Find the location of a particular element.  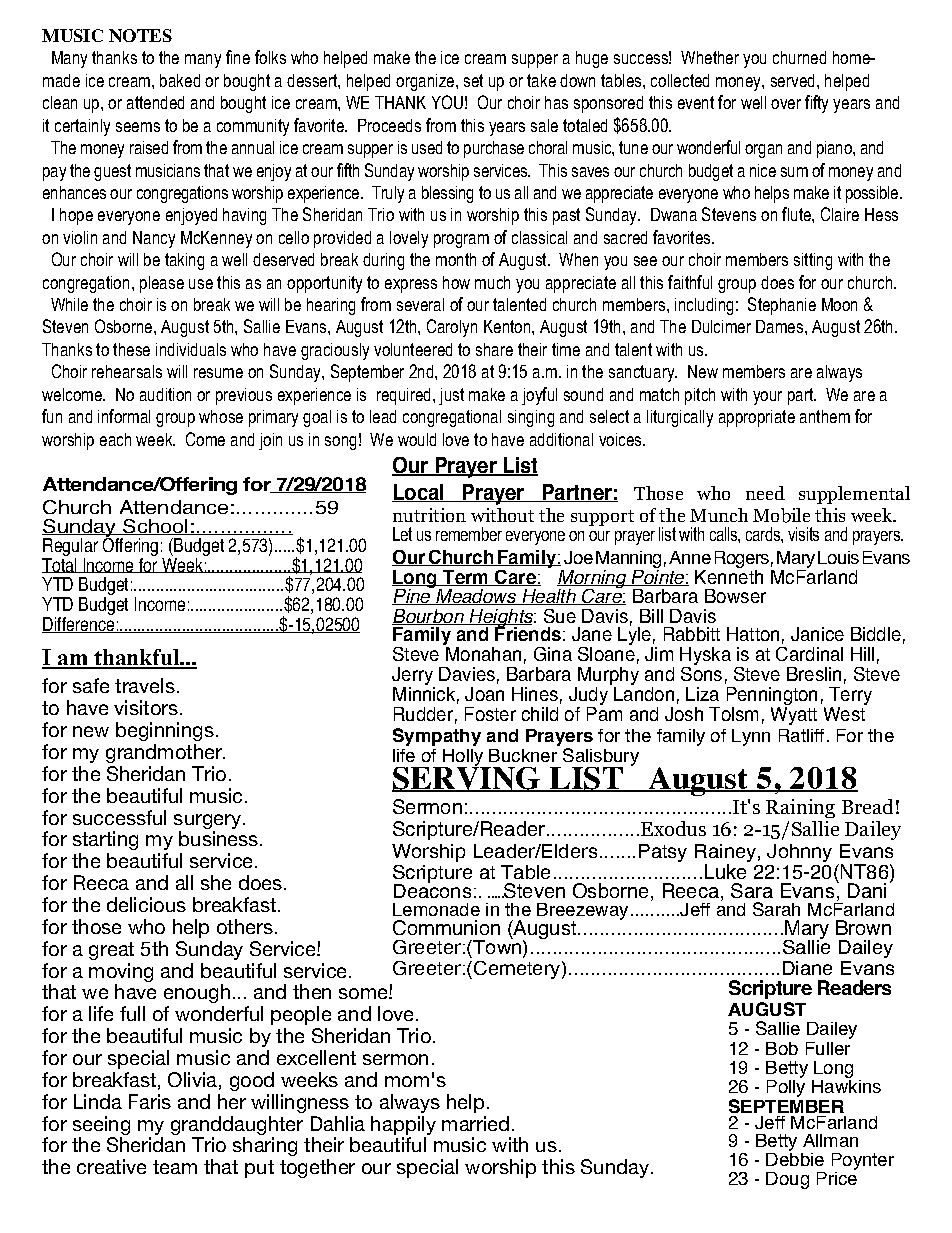

Debbie is located at coordinates (795, 1158).
